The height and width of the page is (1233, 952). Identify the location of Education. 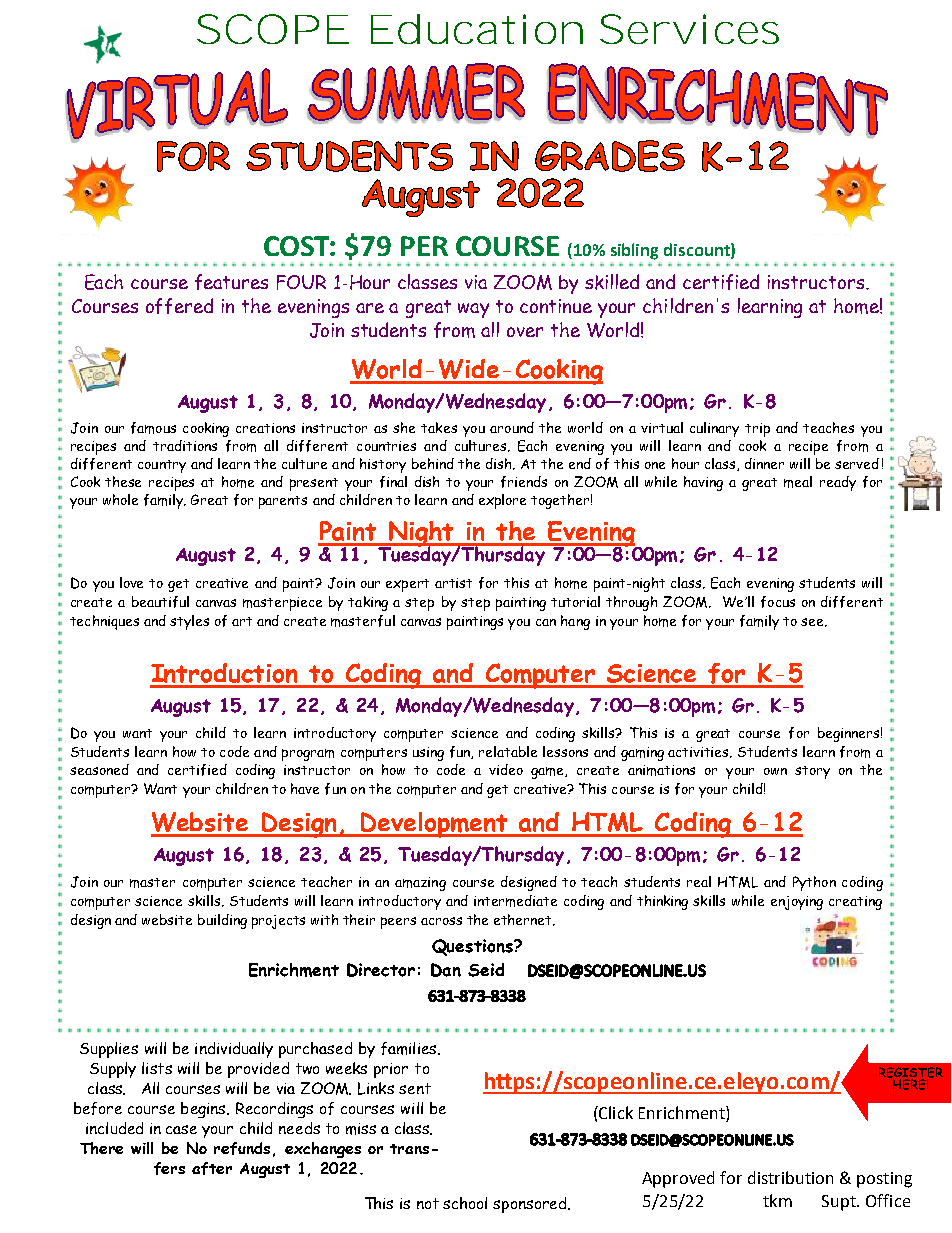
(474, 29).
